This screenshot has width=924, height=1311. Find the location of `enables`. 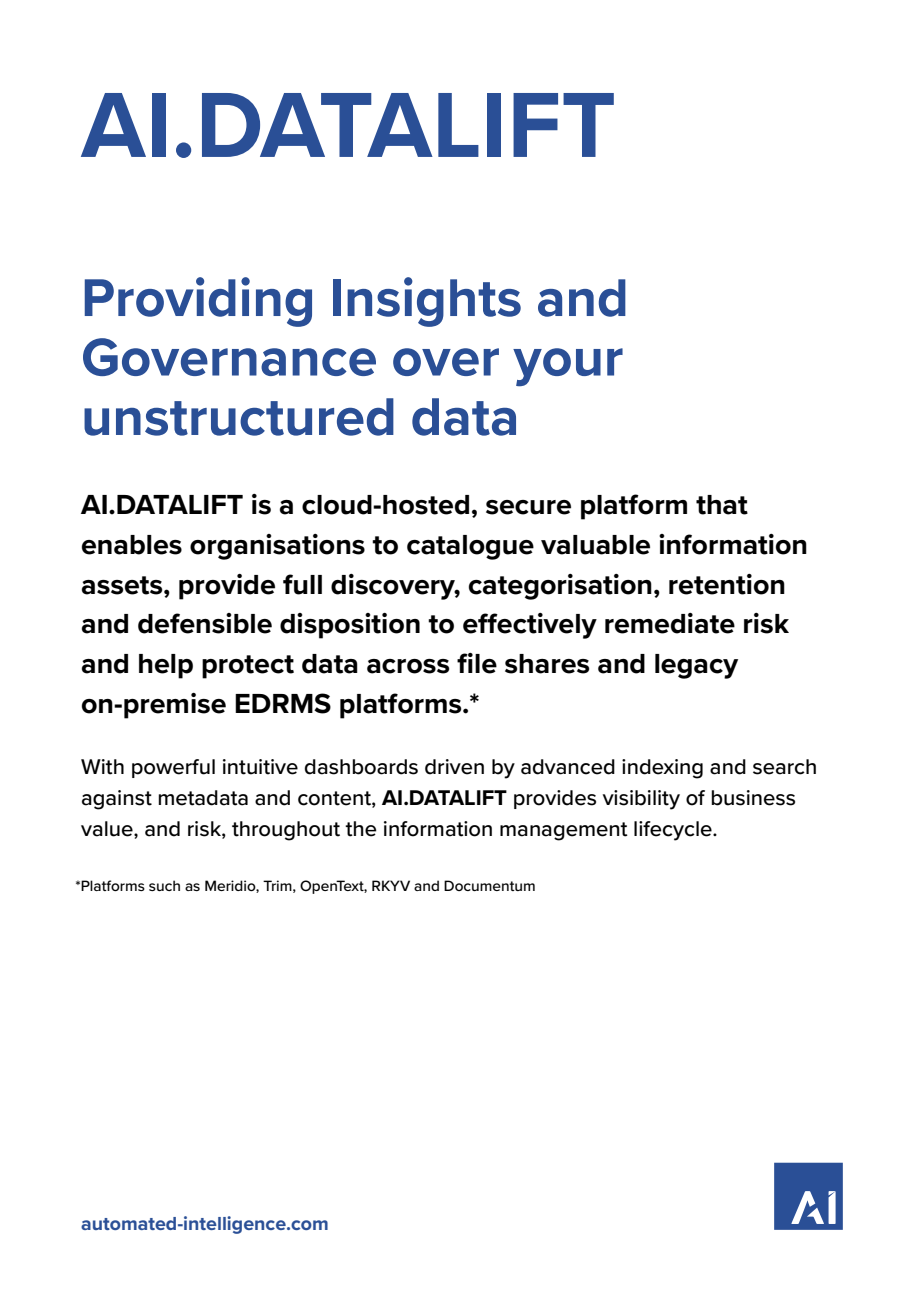

enables is located at coordinates (132, 545).
